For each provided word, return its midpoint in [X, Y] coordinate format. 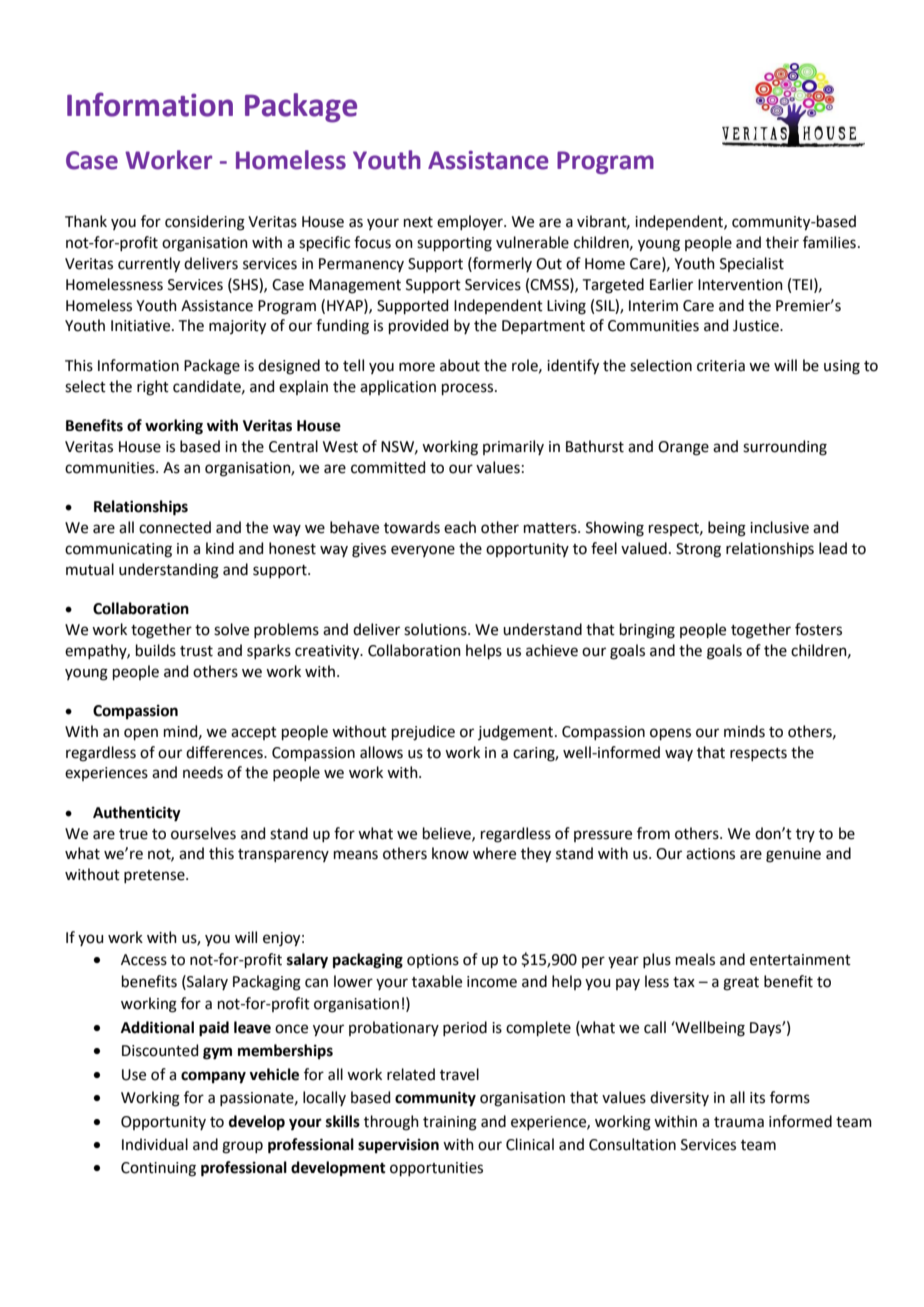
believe [448, 834]
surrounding [785, 448]
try [805, 835]
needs [203, 772]
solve [231, 629]
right [153, 388]
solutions [436, 629]
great [741, 984]
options [433, 961]
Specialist [752, 264]
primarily [513, 447]
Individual [155, 1144]
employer [471, 222]
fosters [818, 629]
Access [144, 960]
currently [149, 265]
